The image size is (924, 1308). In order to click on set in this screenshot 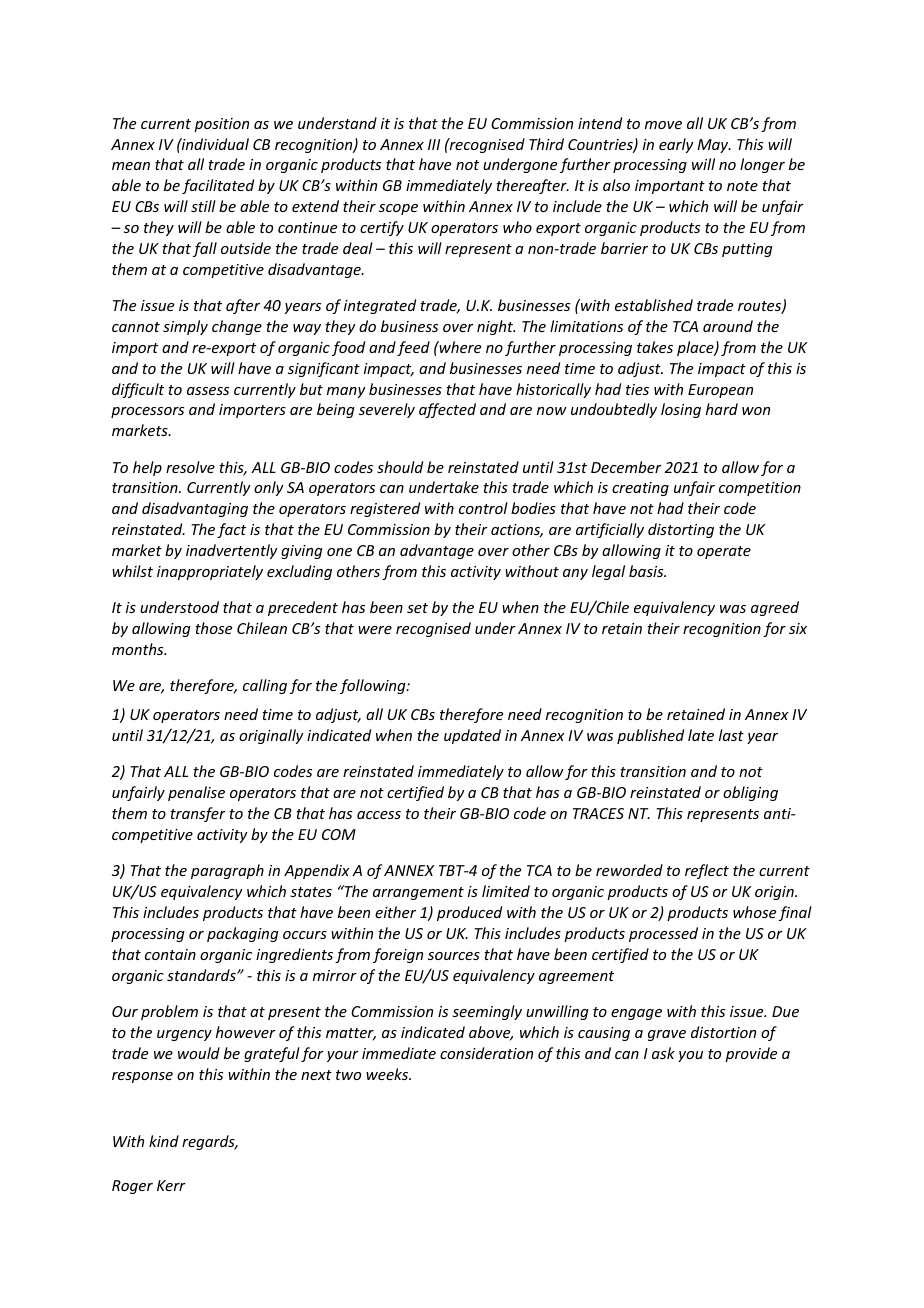, I will do `click(417, 608)`.
